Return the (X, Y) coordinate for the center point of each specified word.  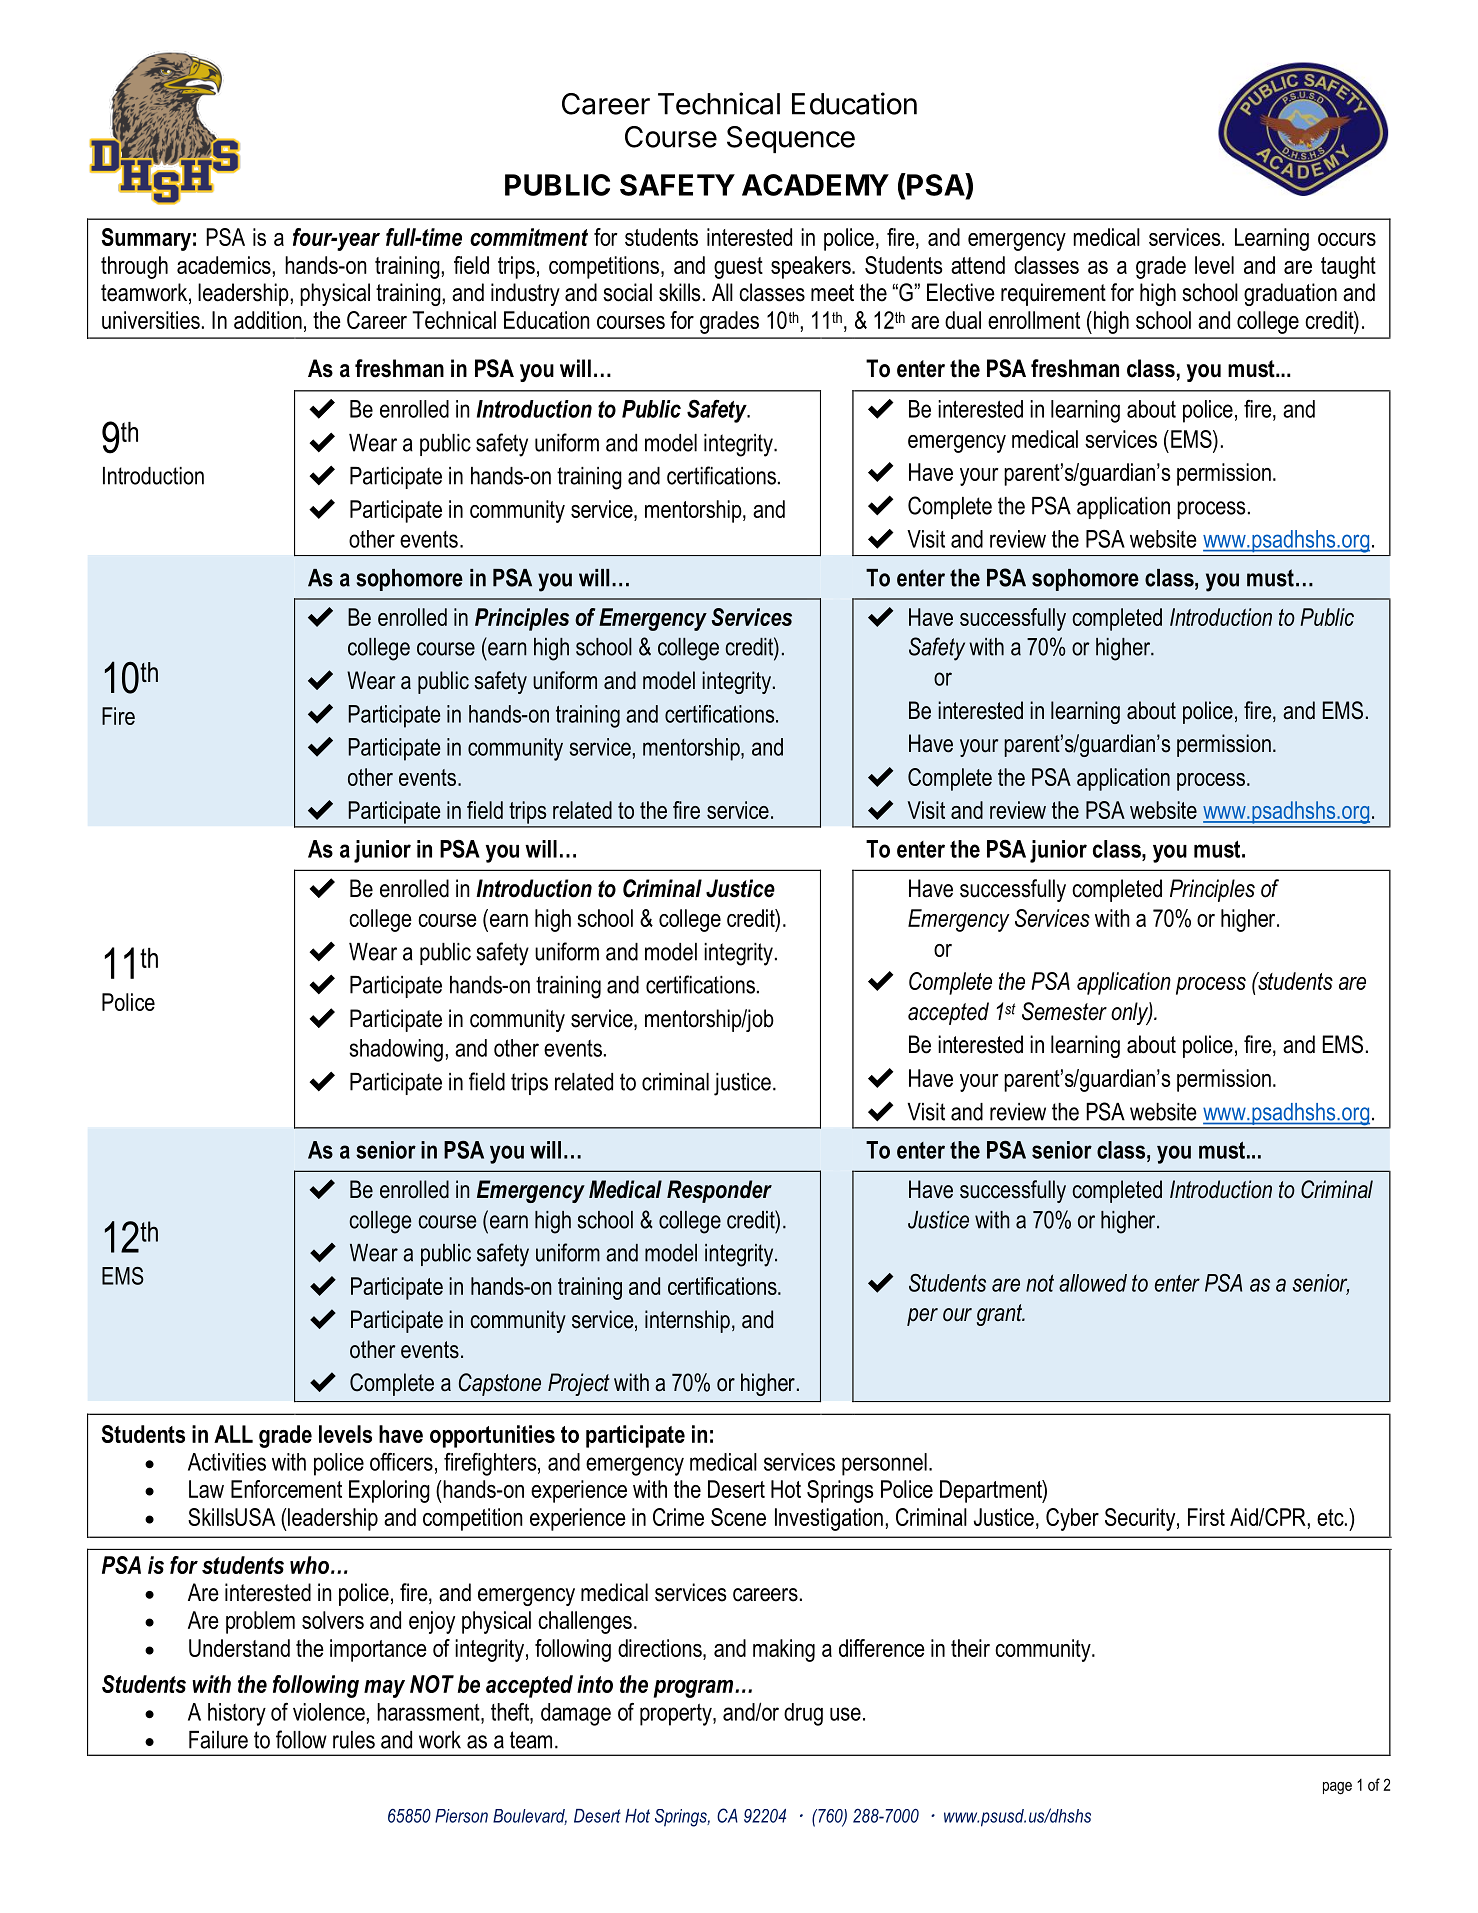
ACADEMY (815, 185)
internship (687, 1321)
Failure (218, 1740)
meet (832, 293)
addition (268, 320)
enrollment (1034, 320)
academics (224, 265)
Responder (719, 1191)
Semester (1064, 1011)
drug (803, 1714)
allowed (1093, 1283)
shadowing (396, 1050)
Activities (227, 1462)
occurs (1347, 239)
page (1337, 1788)
